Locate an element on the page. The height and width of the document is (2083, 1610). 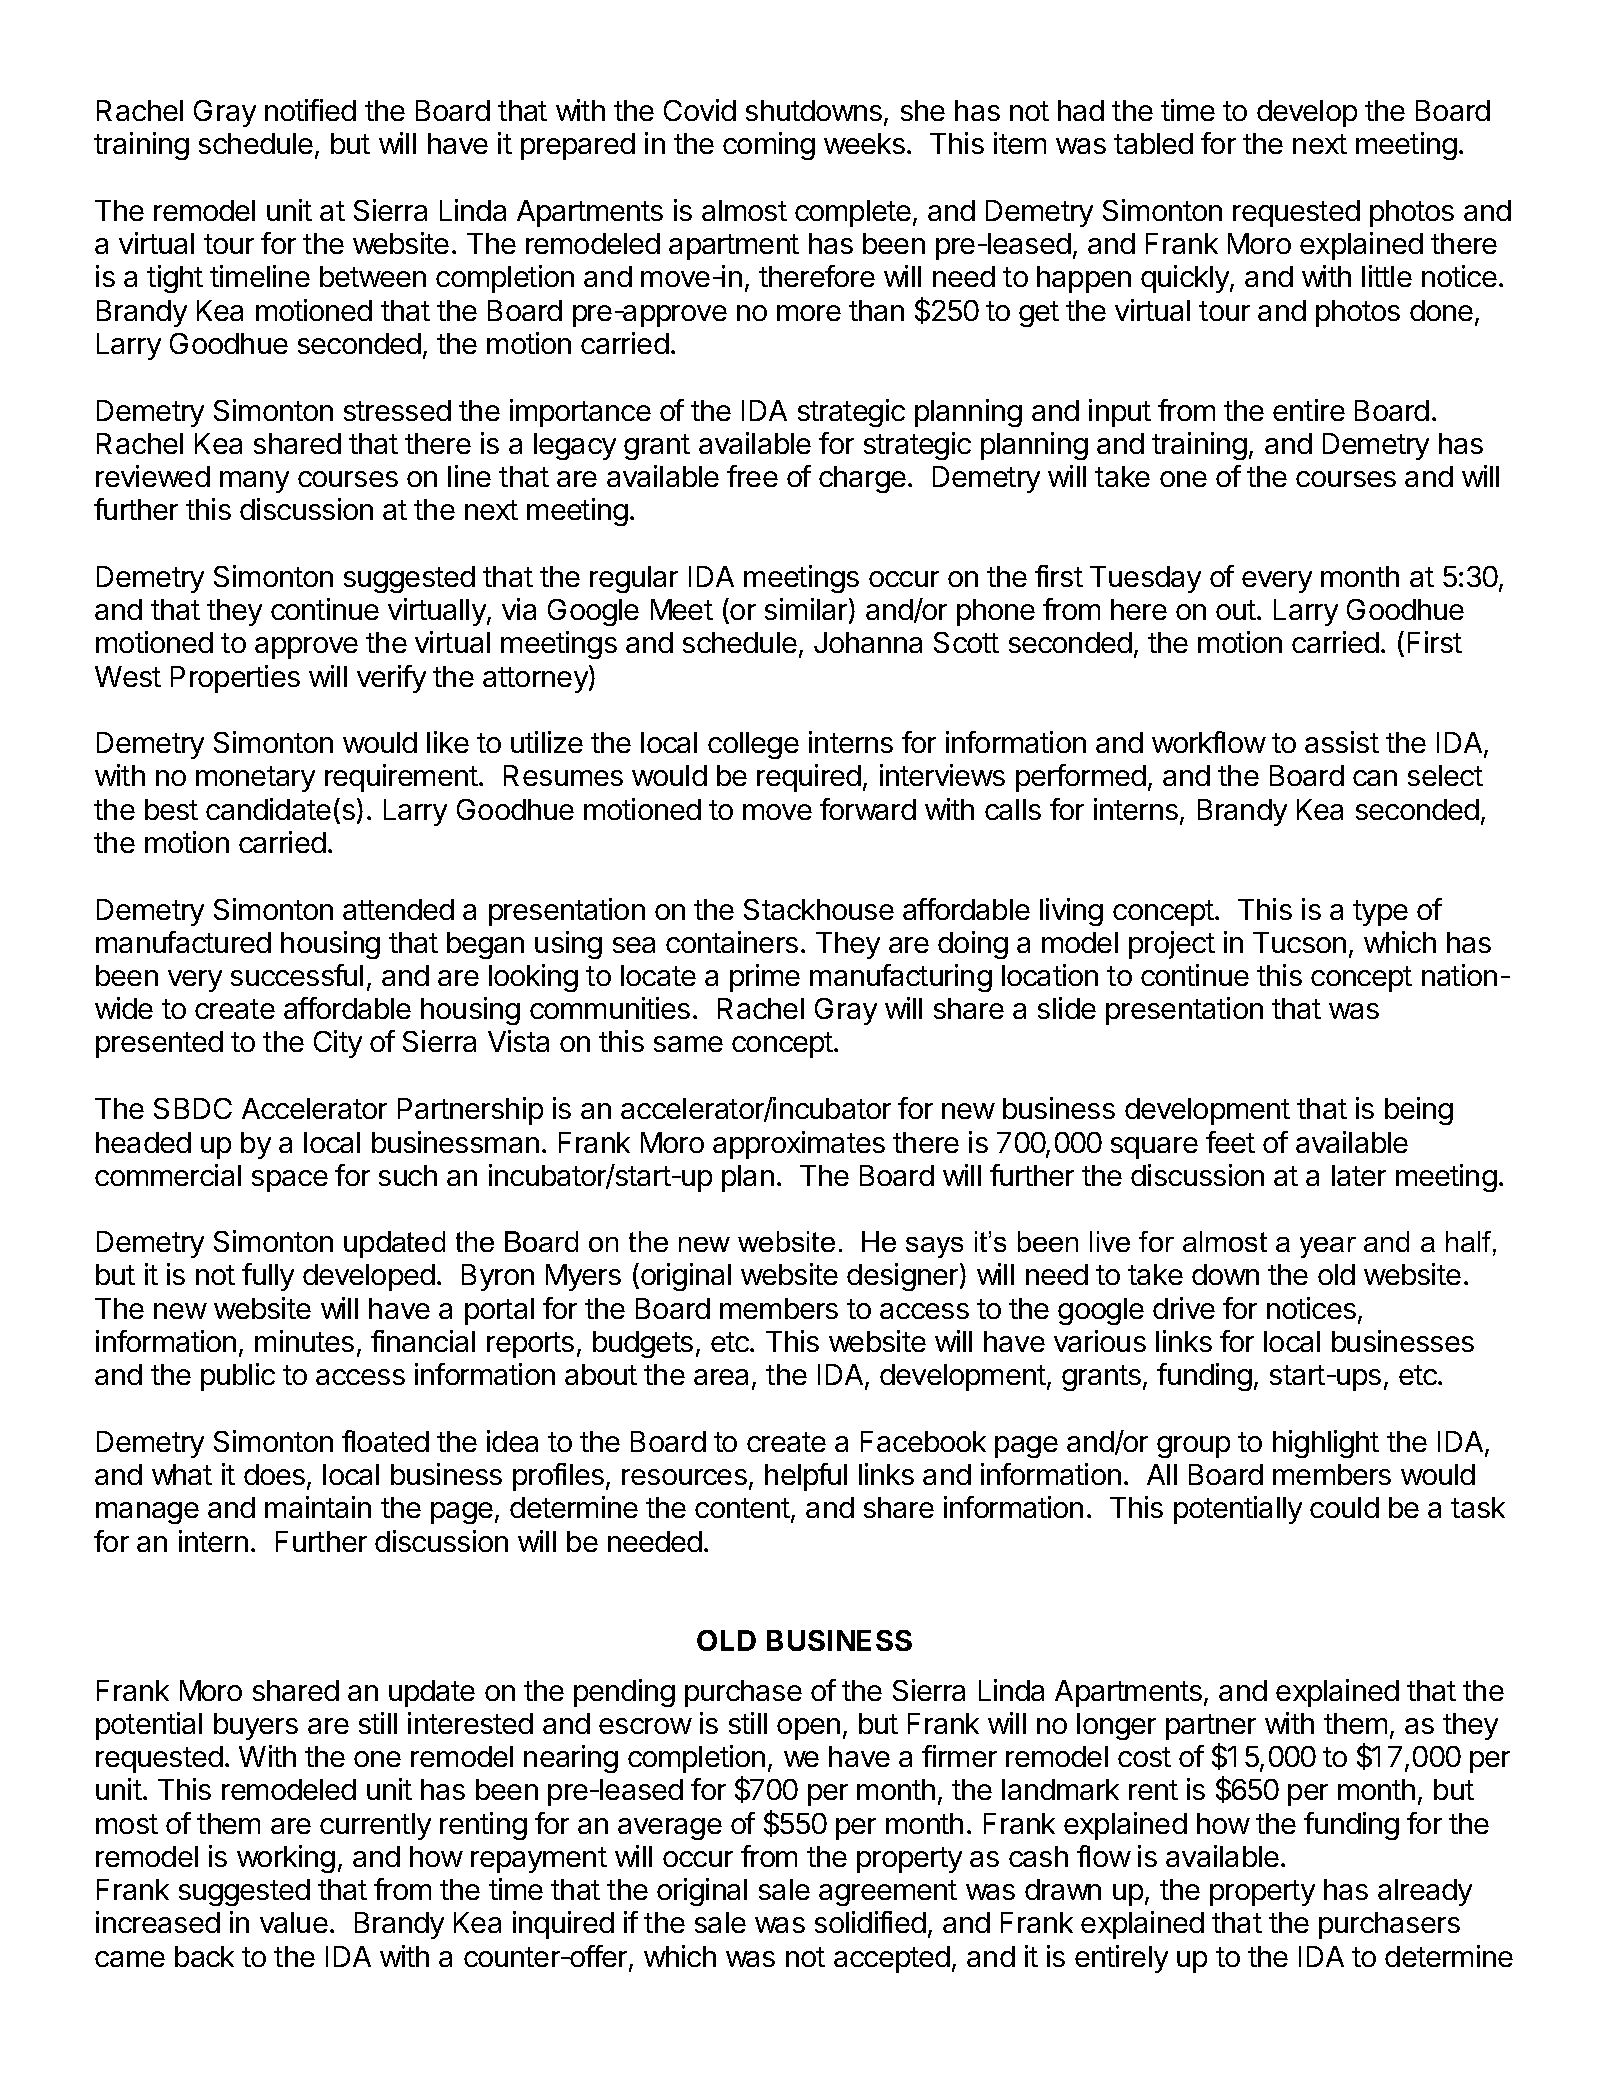
notified is located at coordinates (310, 110).
